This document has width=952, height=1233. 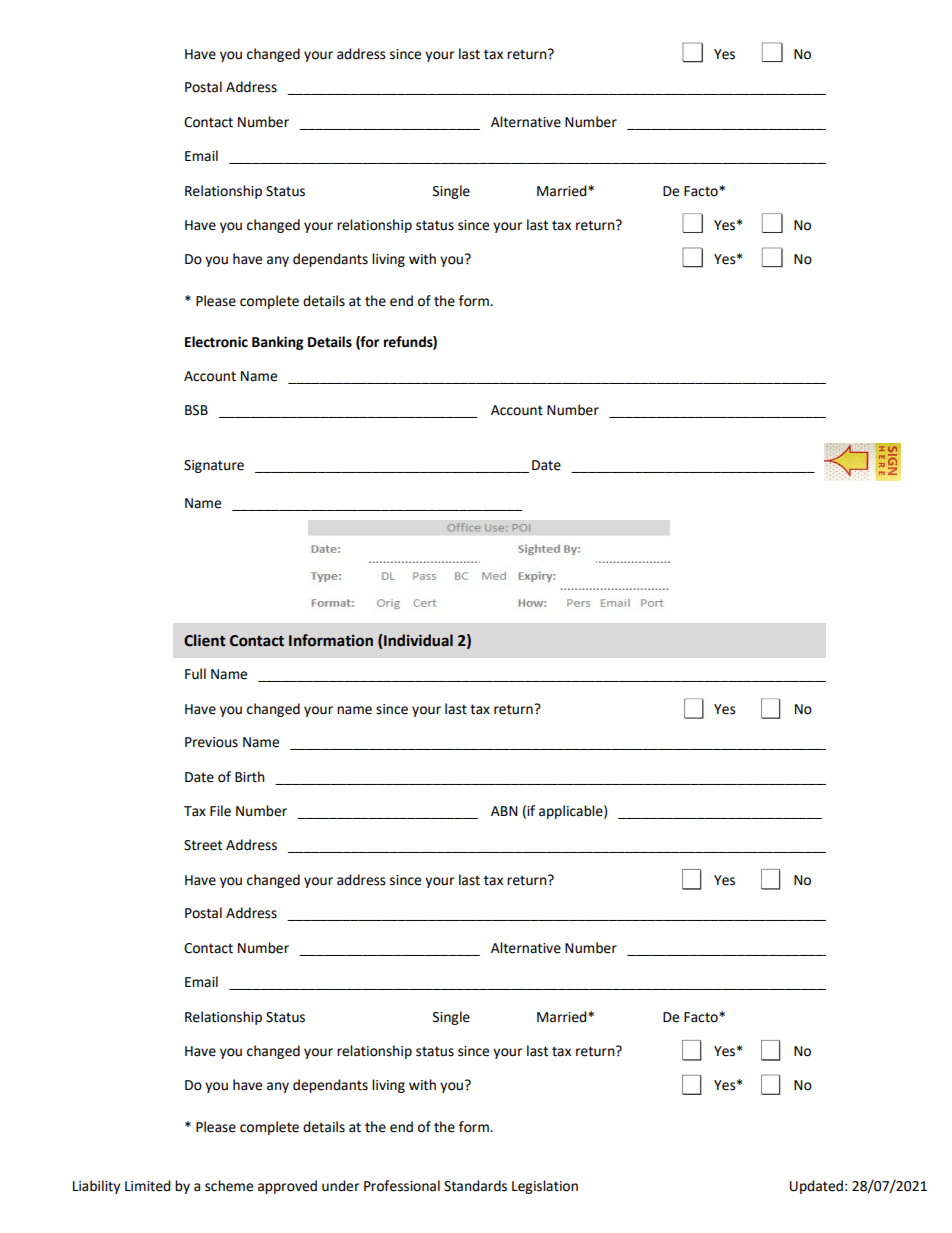 I want to click on Banking, so click(x=278, y=343).
